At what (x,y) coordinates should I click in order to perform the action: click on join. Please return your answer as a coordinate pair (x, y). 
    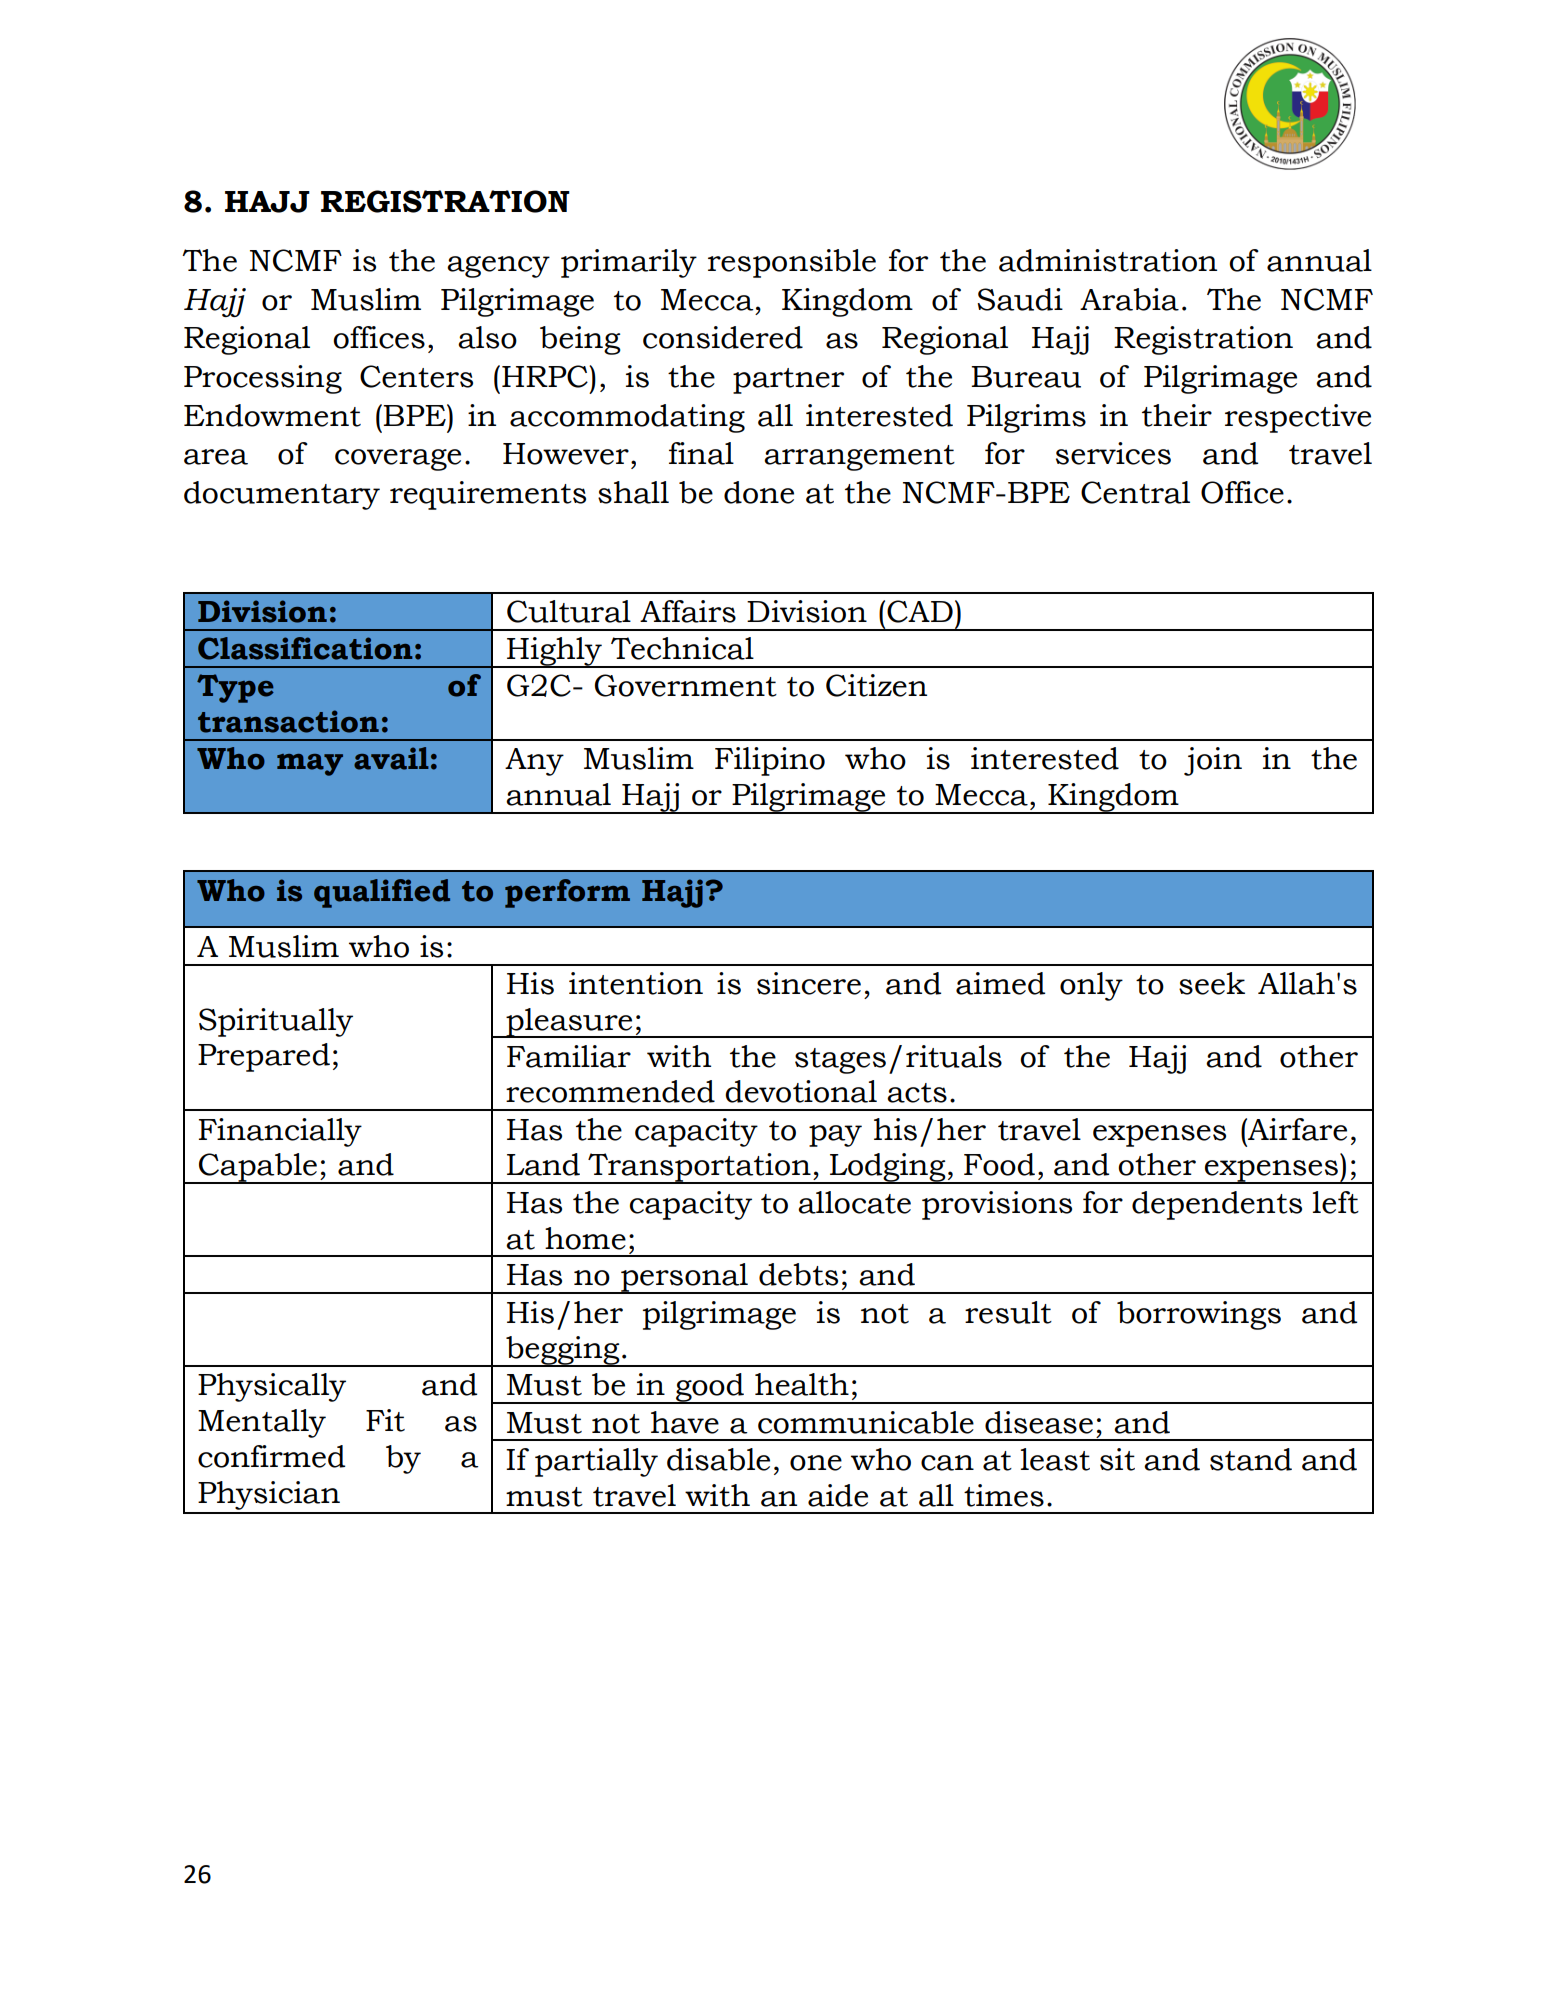
    Looking at the image, I should click on (1213, 761).
